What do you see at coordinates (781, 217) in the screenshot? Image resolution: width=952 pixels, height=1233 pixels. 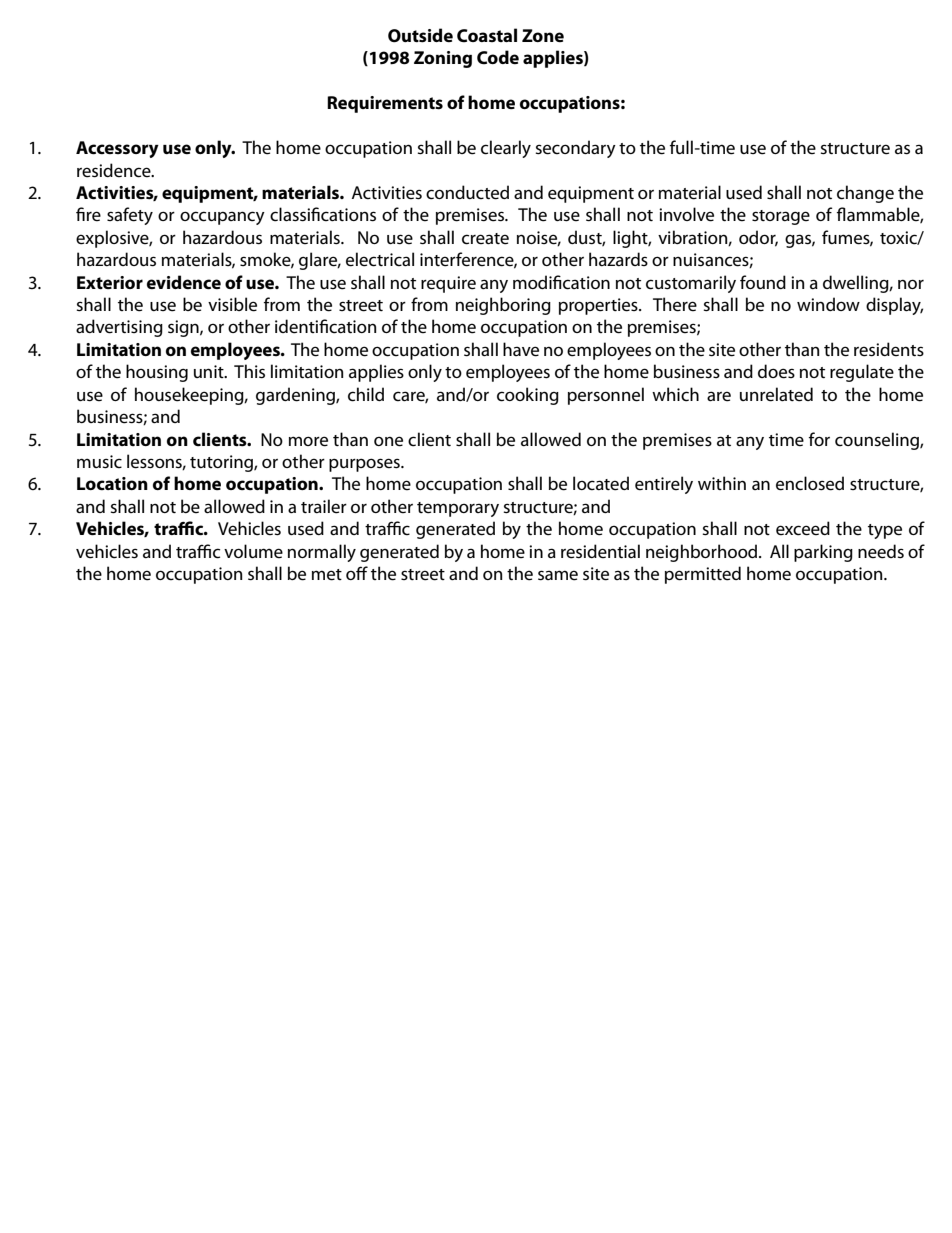 I see `storage` at bounding box center [781, 217].
